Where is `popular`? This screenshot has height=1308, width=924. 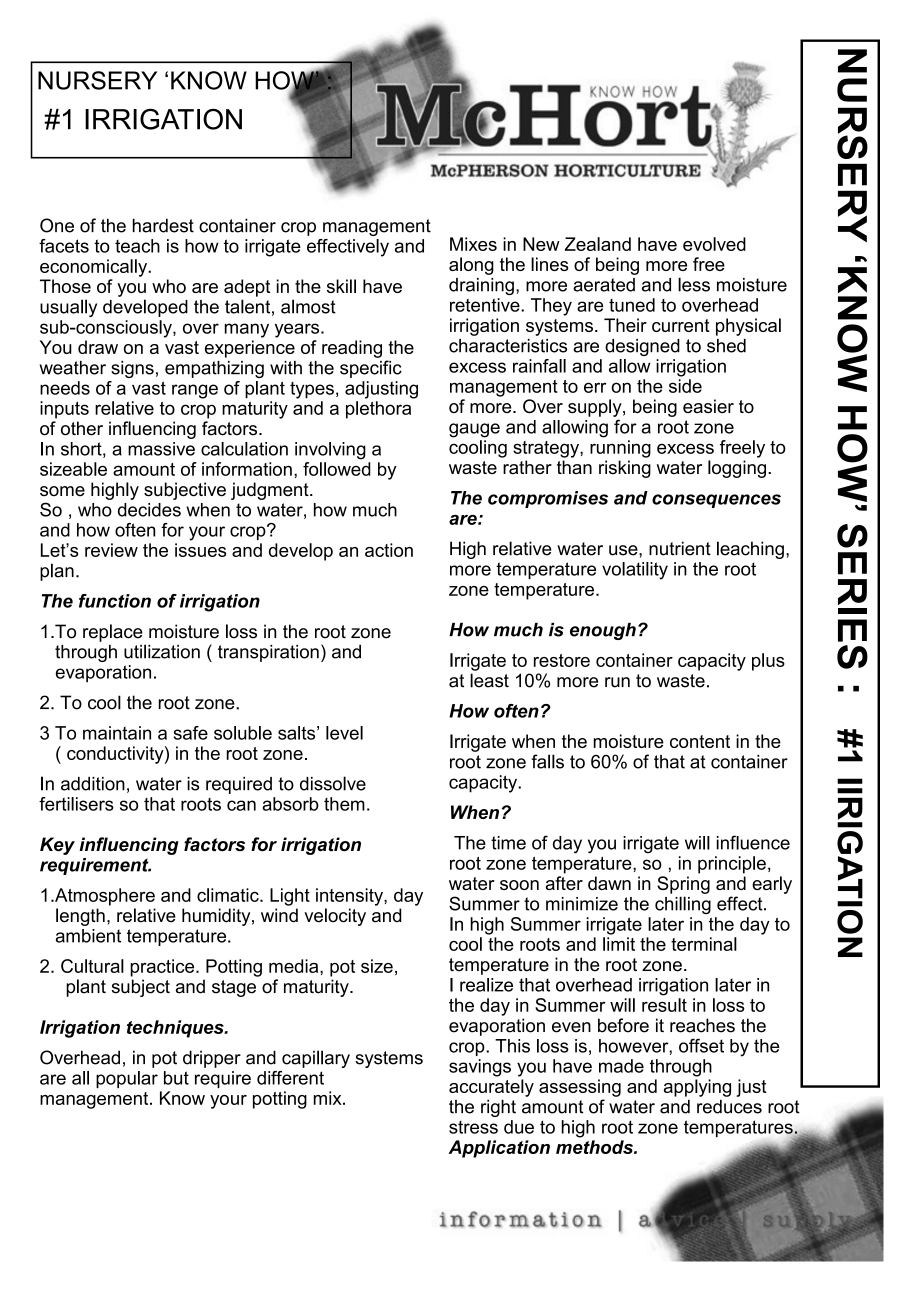
popular is located at coordinates (127, 1079).
